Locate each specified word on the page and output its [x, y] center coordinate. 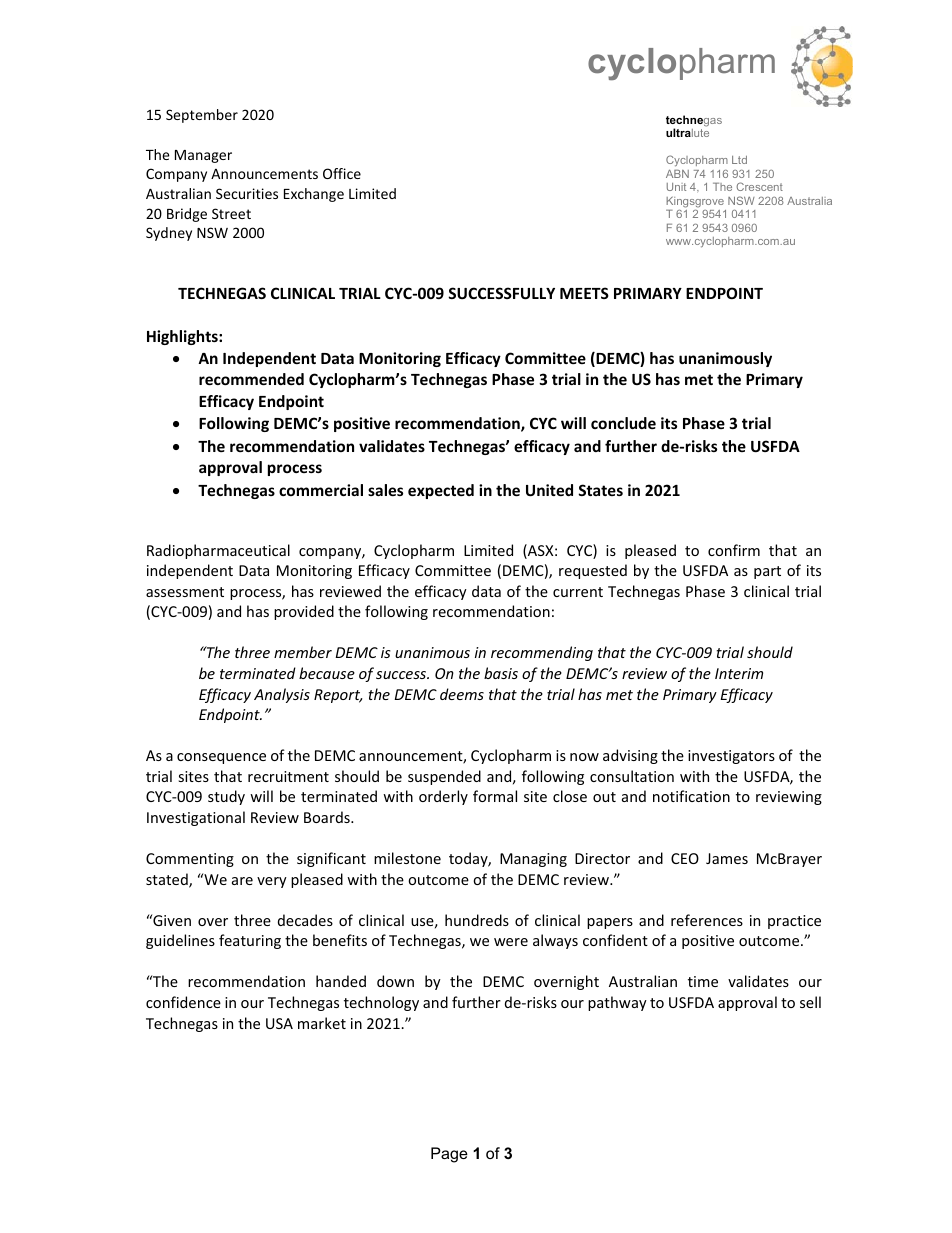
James [727, 858]
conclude [623, 423]
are [242, 881]
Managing [533, 860]
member [303, 652]
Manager [203, 156]
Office [342, 173]
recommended [251, 379]
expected [441, 491]
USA [279, 1023]
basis [501, 673]
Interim [739, 673]
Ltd [739, 160]
